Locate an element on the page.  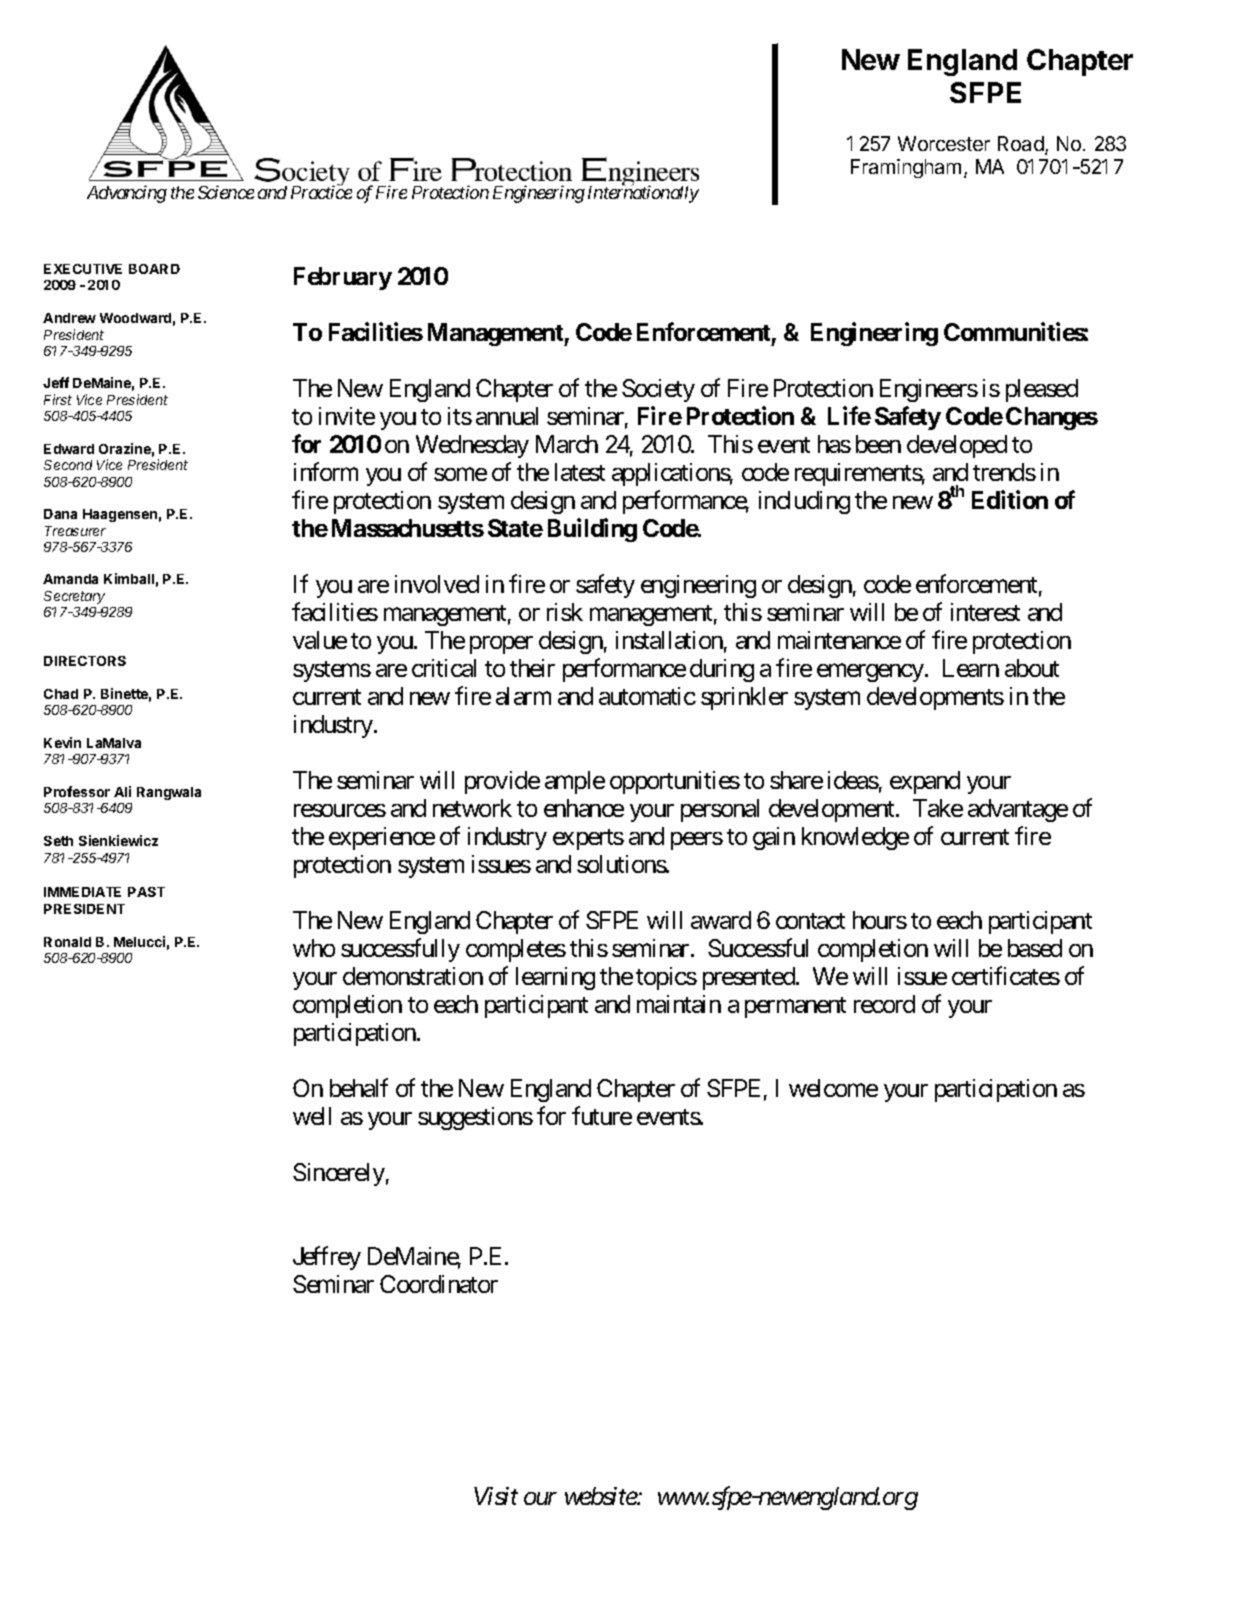
Advancing is located at coordinates (127, 194).
